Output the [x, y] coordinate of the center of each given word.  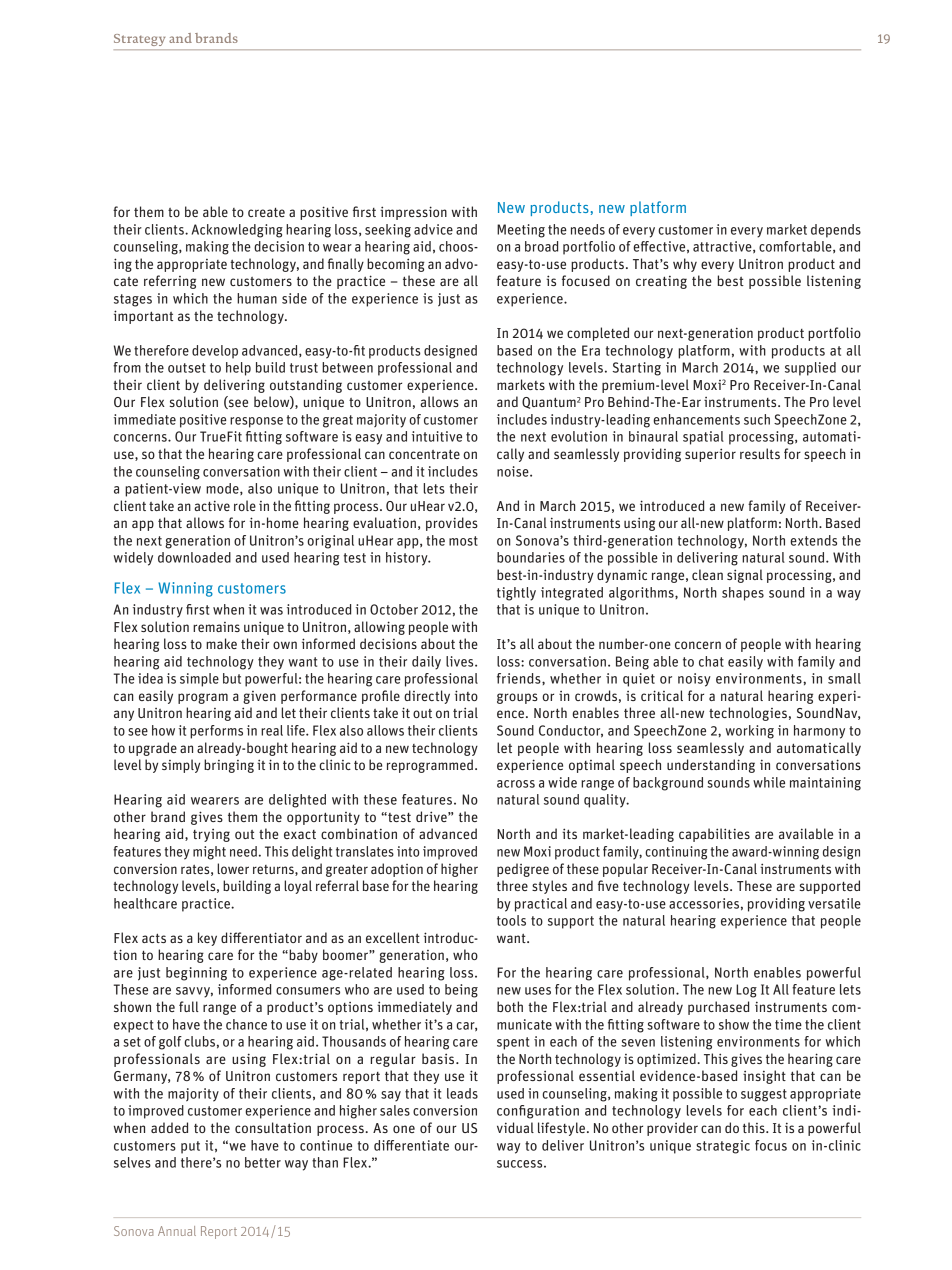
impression [413, 213]
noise [514, 471]
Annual [177, 1231]
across [516, 784]
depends [836, 231]
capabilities [714, 835]
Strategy [139, 40]
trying [211, 835]
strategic [723, 1147]
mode [223, 489]
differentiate [411, 1145]
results [760, 453]
